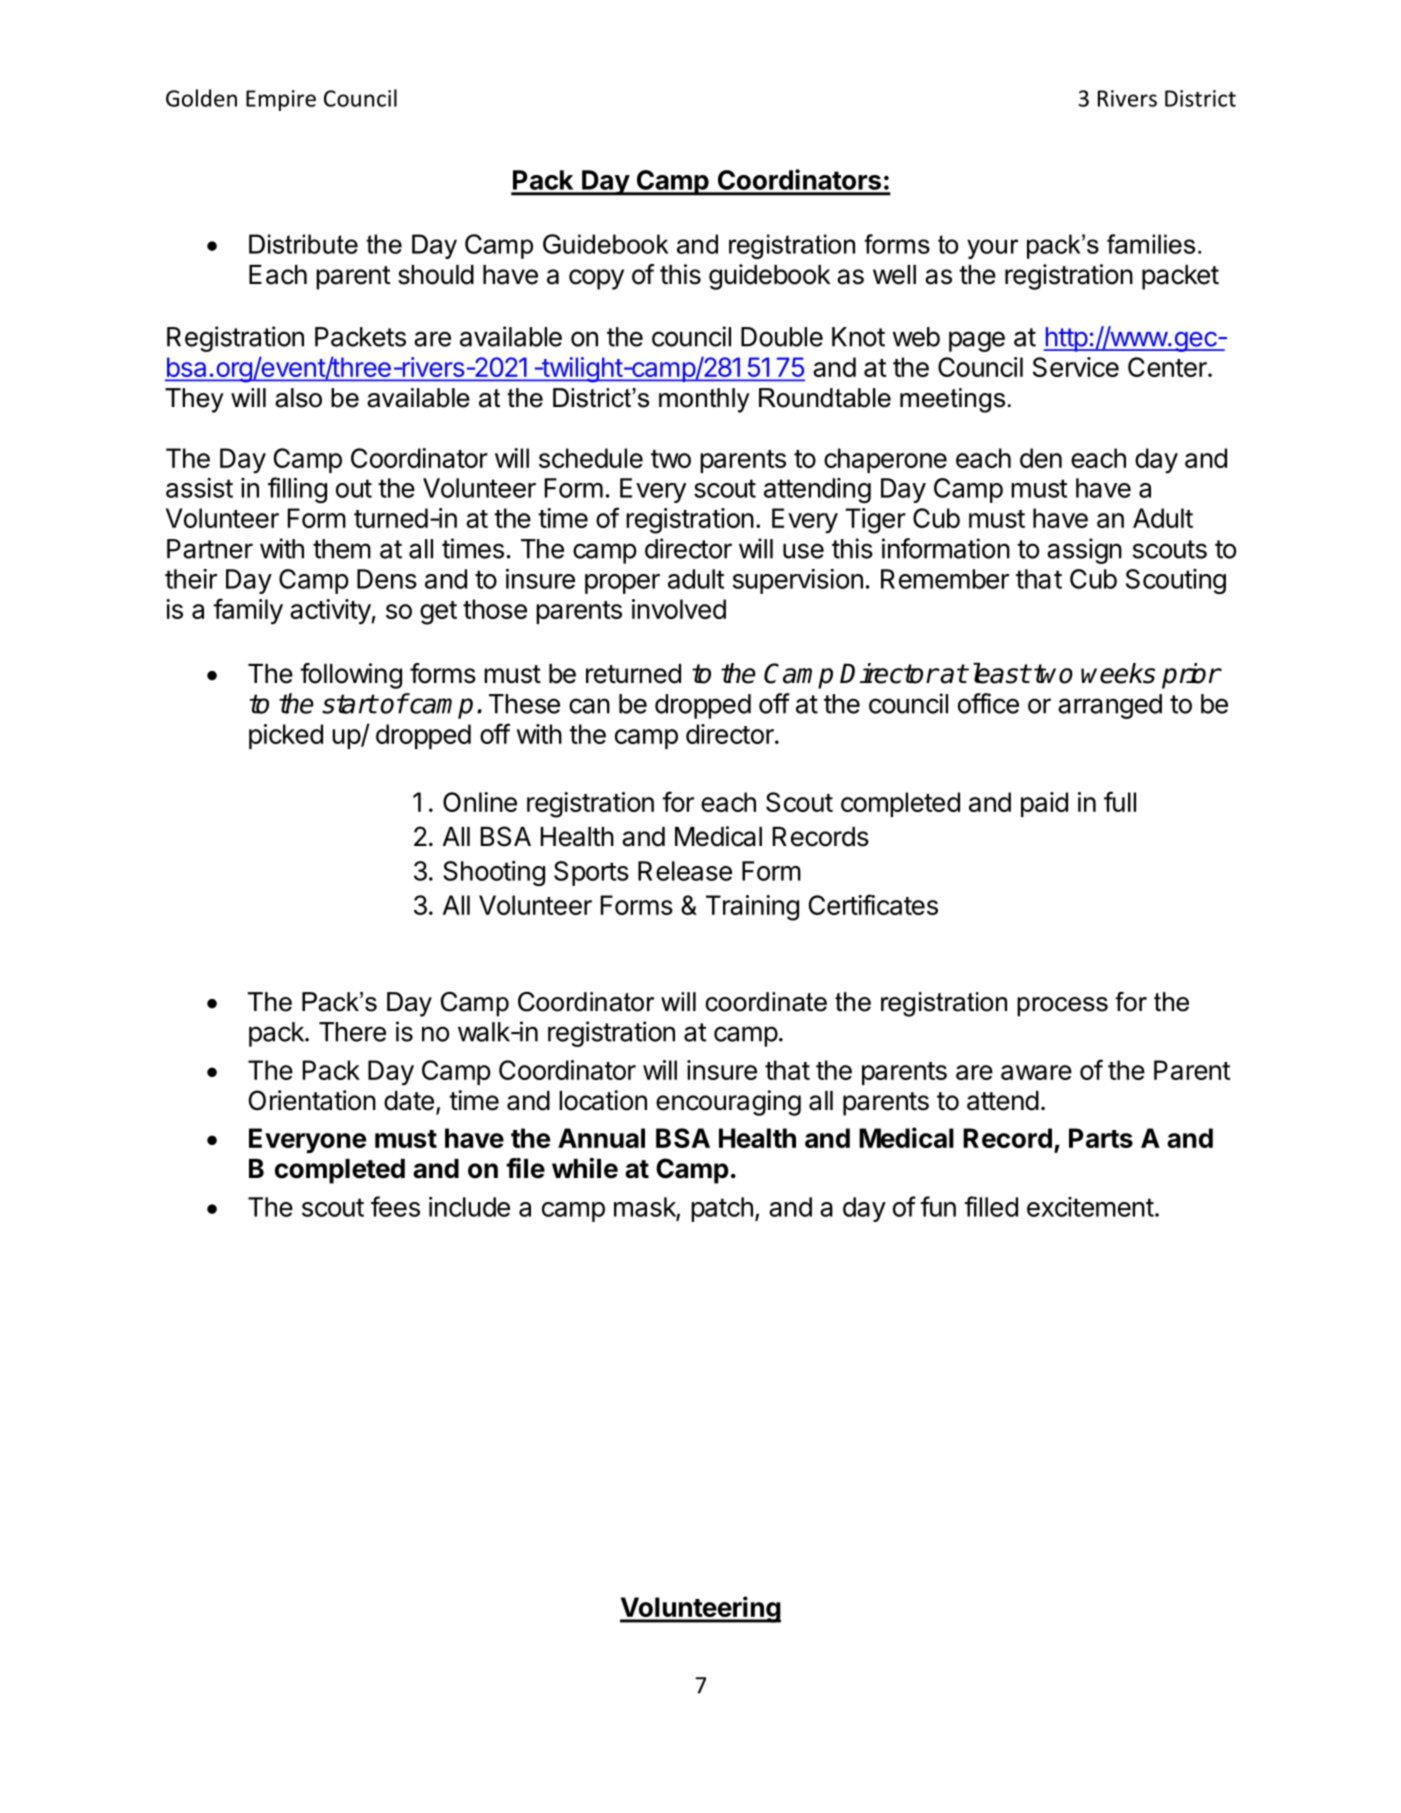 This screenshot has height=1813, width=1401. Describe the element at coordinates (1110, 706) in the screenshot. I see `arranged` at that location.
